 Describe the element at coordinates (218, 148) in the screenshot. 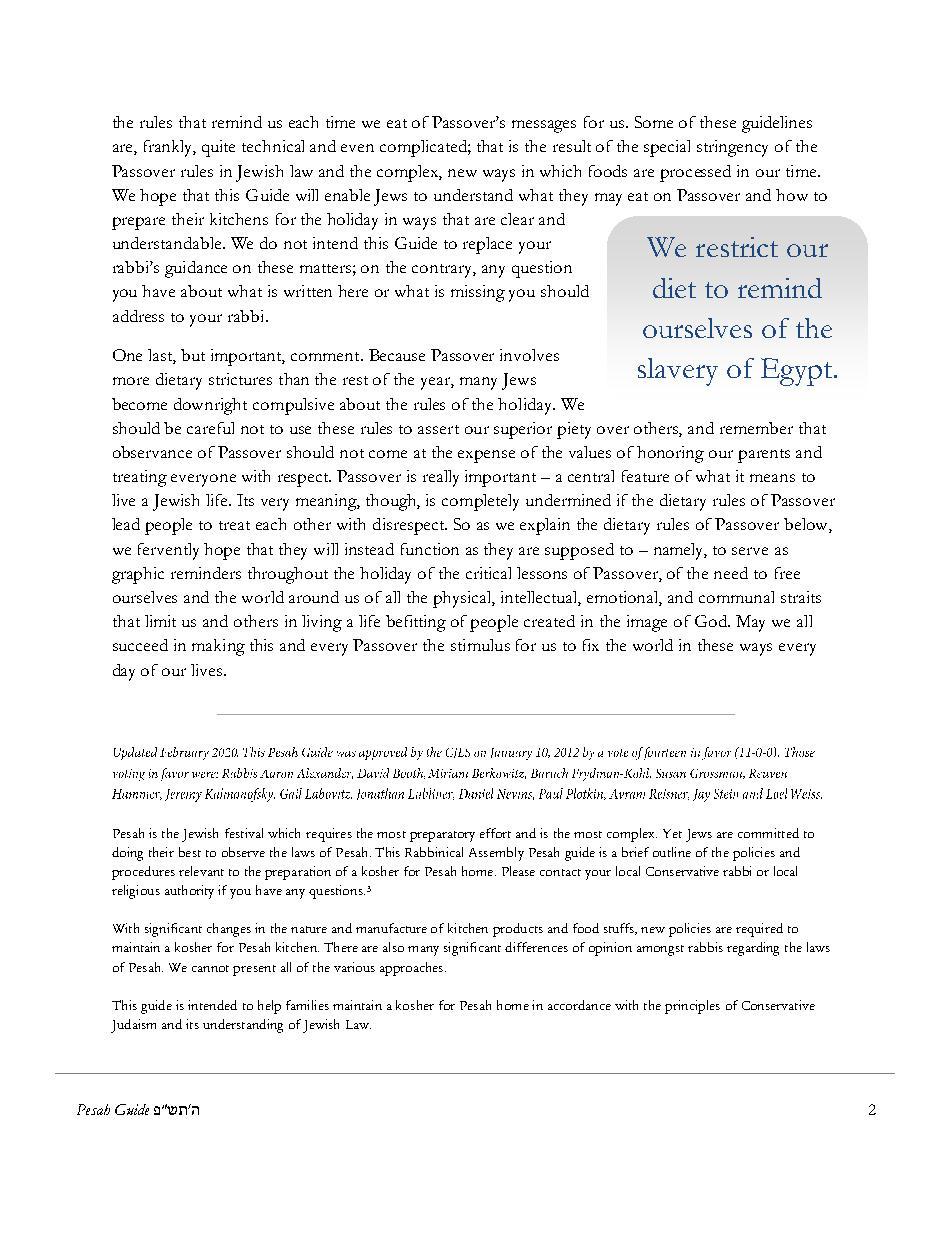

I see `quite` at that location.
